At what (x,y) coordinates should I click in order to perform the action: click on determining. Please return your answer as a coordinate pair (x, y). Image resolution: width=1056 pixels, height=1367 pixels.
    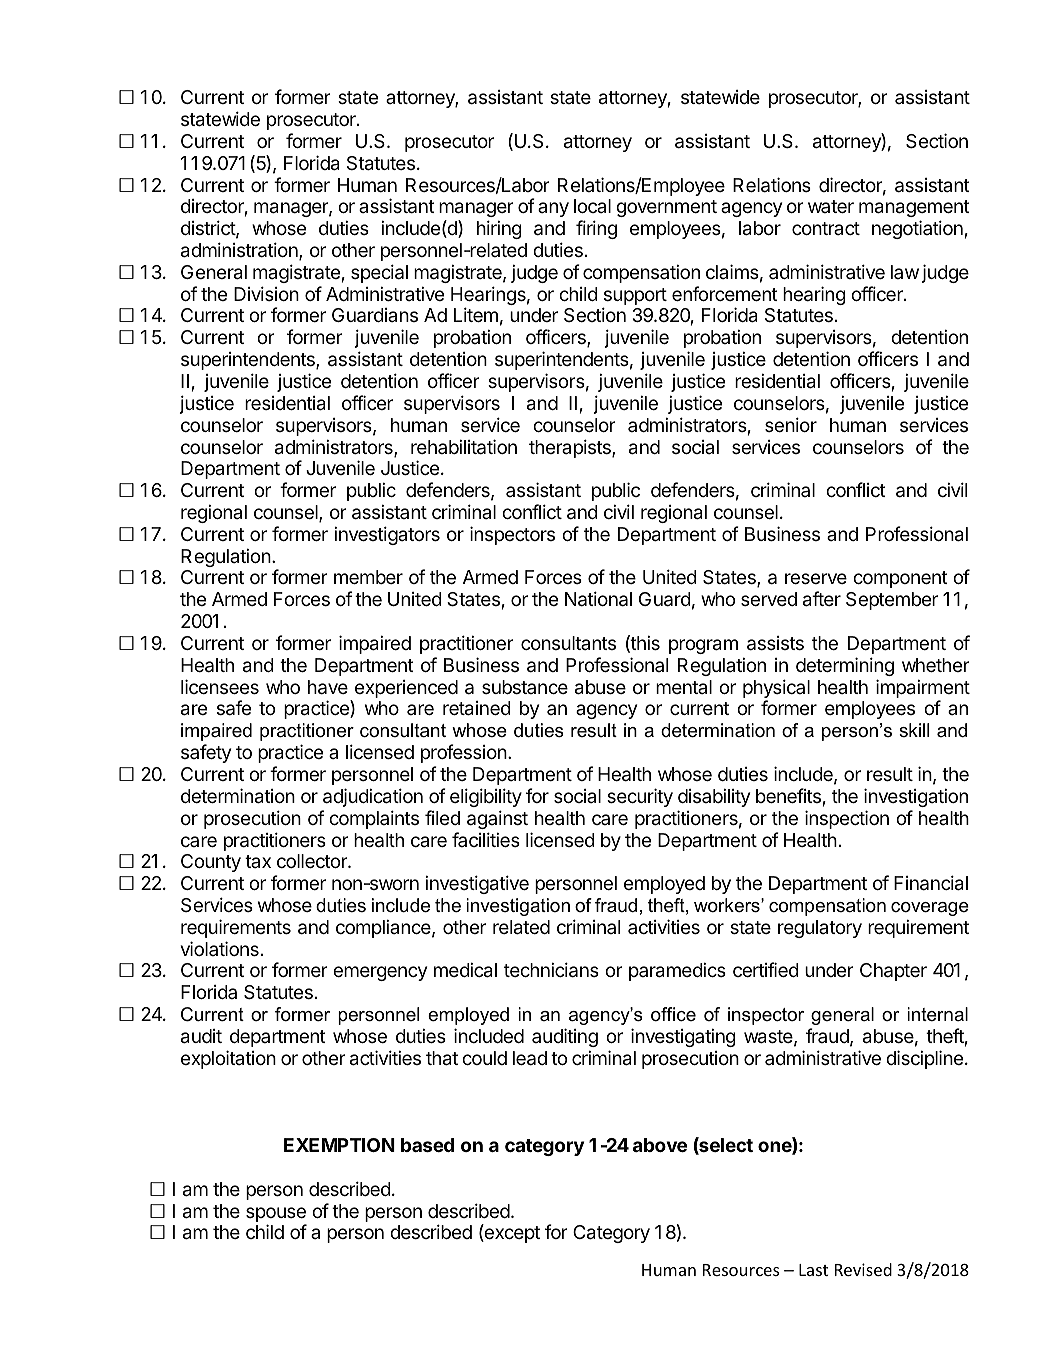
    Looking at the image, I should click on (845, 666).
